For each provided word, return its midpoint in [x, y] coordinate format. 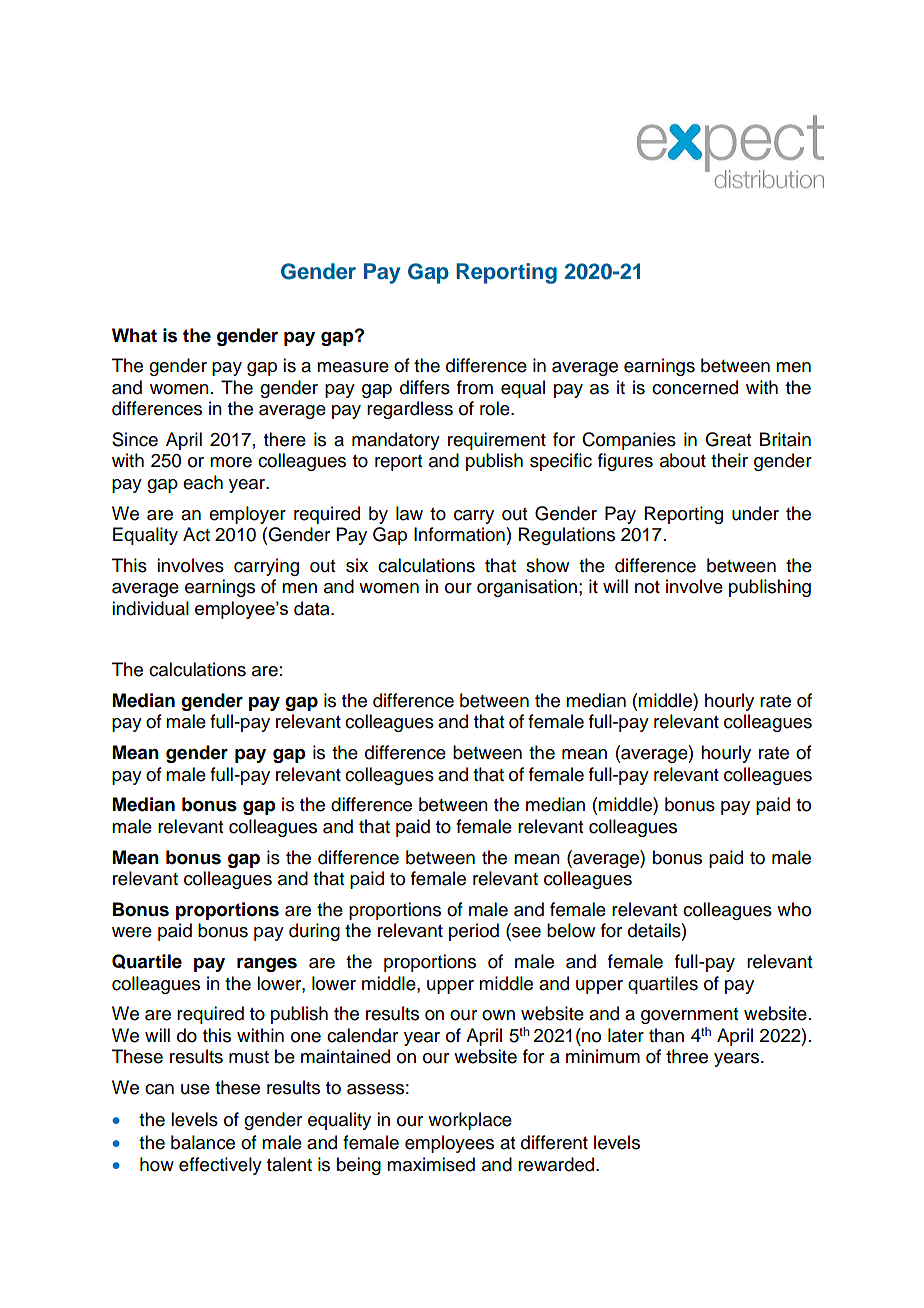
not [647, 587]
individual [150, 608]
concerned [695, 387]
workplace [470, 1121]
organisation [527, 588]
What [134, 335]
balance [203, 1142]
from [475, 387]
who [794, 909]
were [132, 932]
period [474, 932]
